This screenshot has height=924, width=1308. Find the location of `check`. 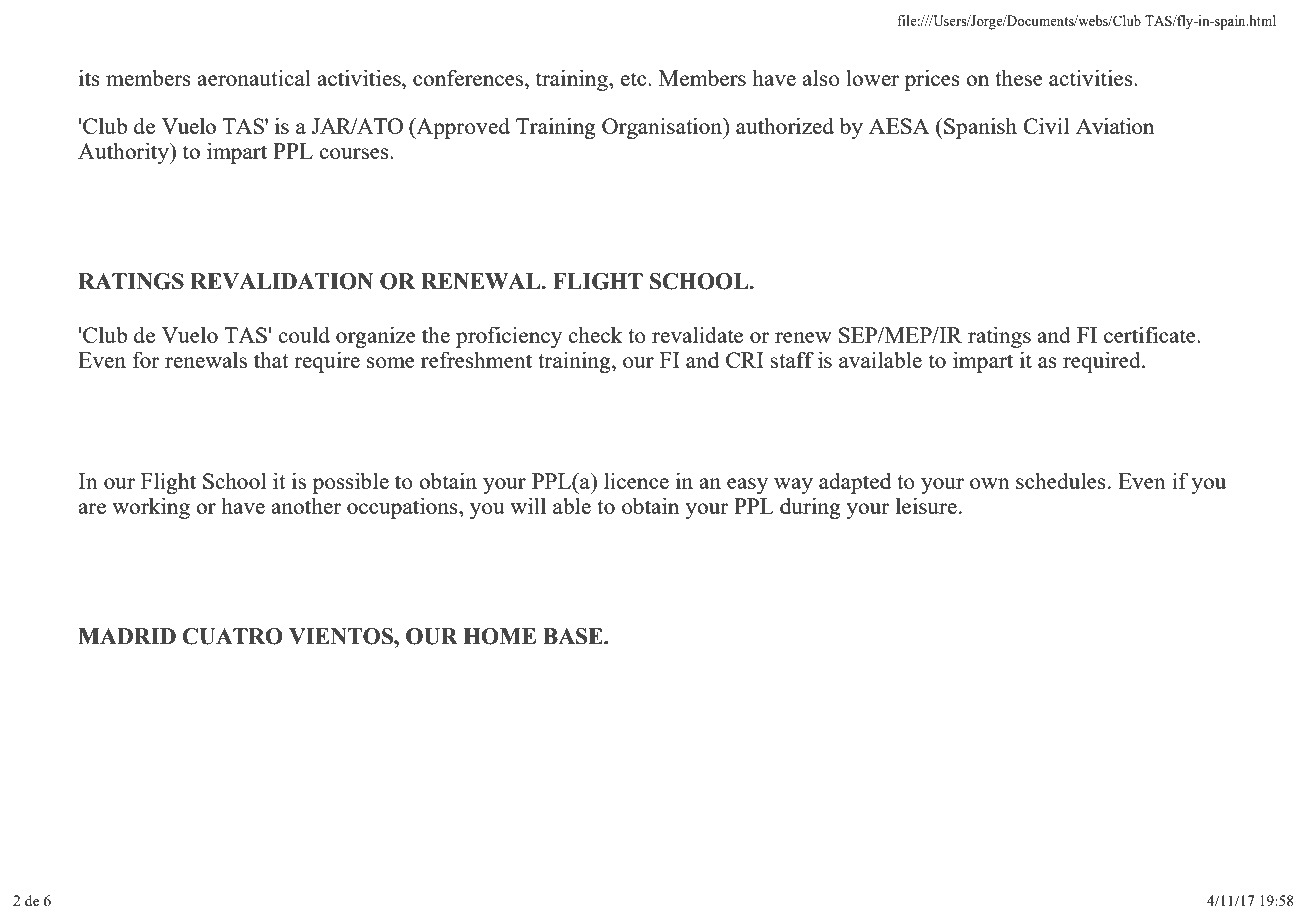

check is located at coordinates (595, 334).
